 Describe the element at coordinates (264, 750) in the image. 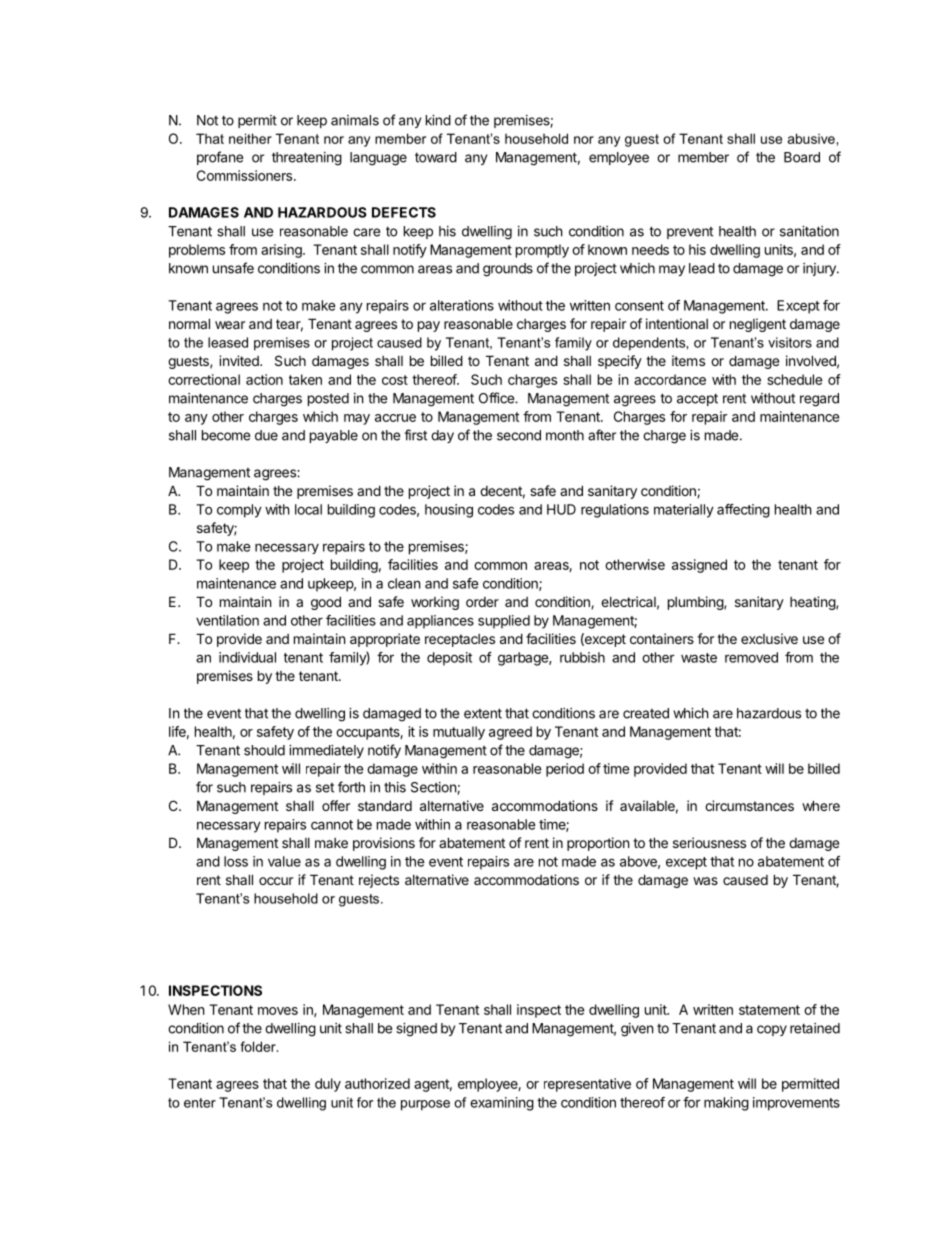

I see `should` at that location.
